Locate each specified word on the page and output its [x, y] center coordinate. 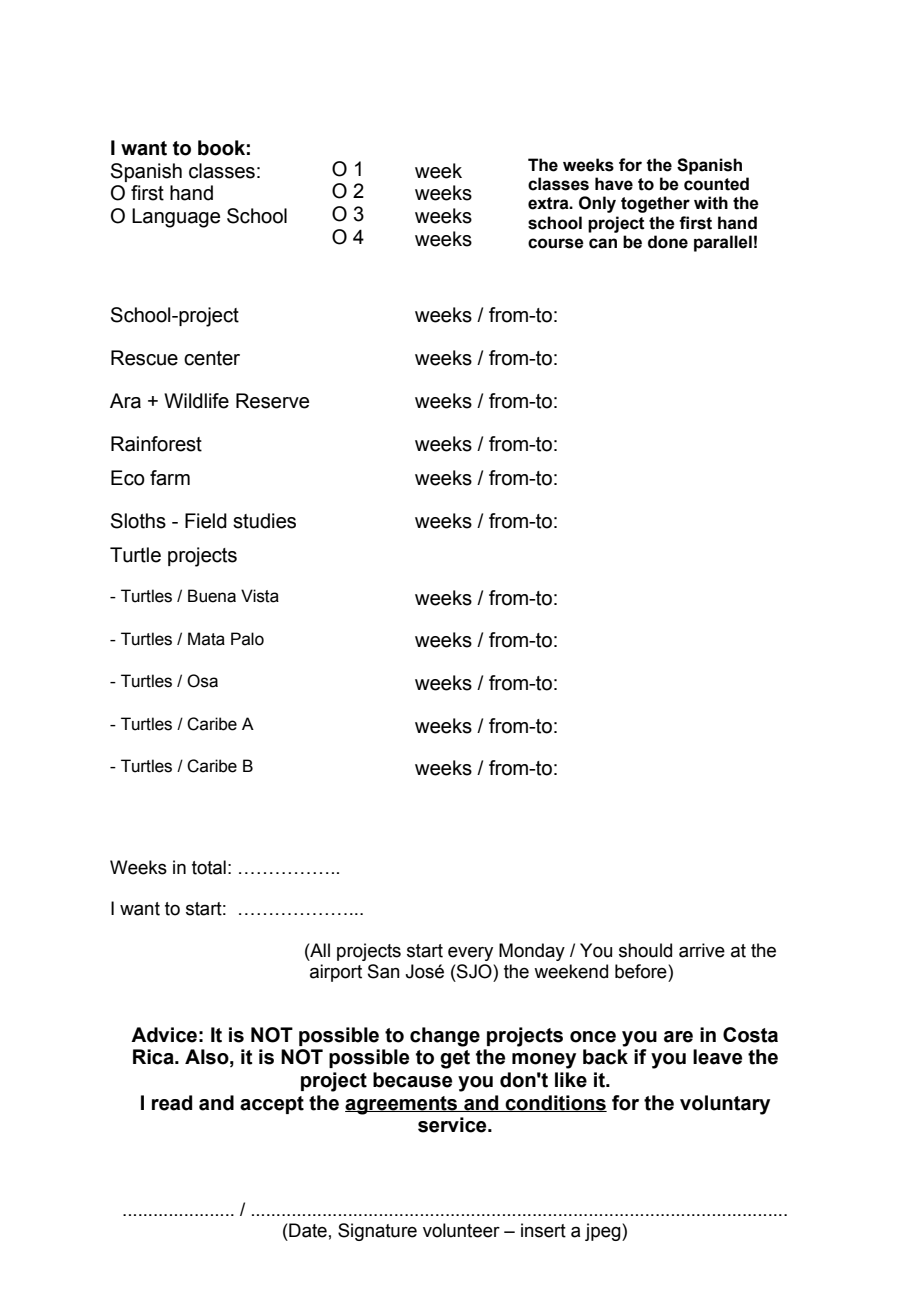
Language [176, 218]
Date [307, 1230]
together [655, 204]
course [556, 243]
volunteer [461, 1230]
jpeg [604, 1232]
